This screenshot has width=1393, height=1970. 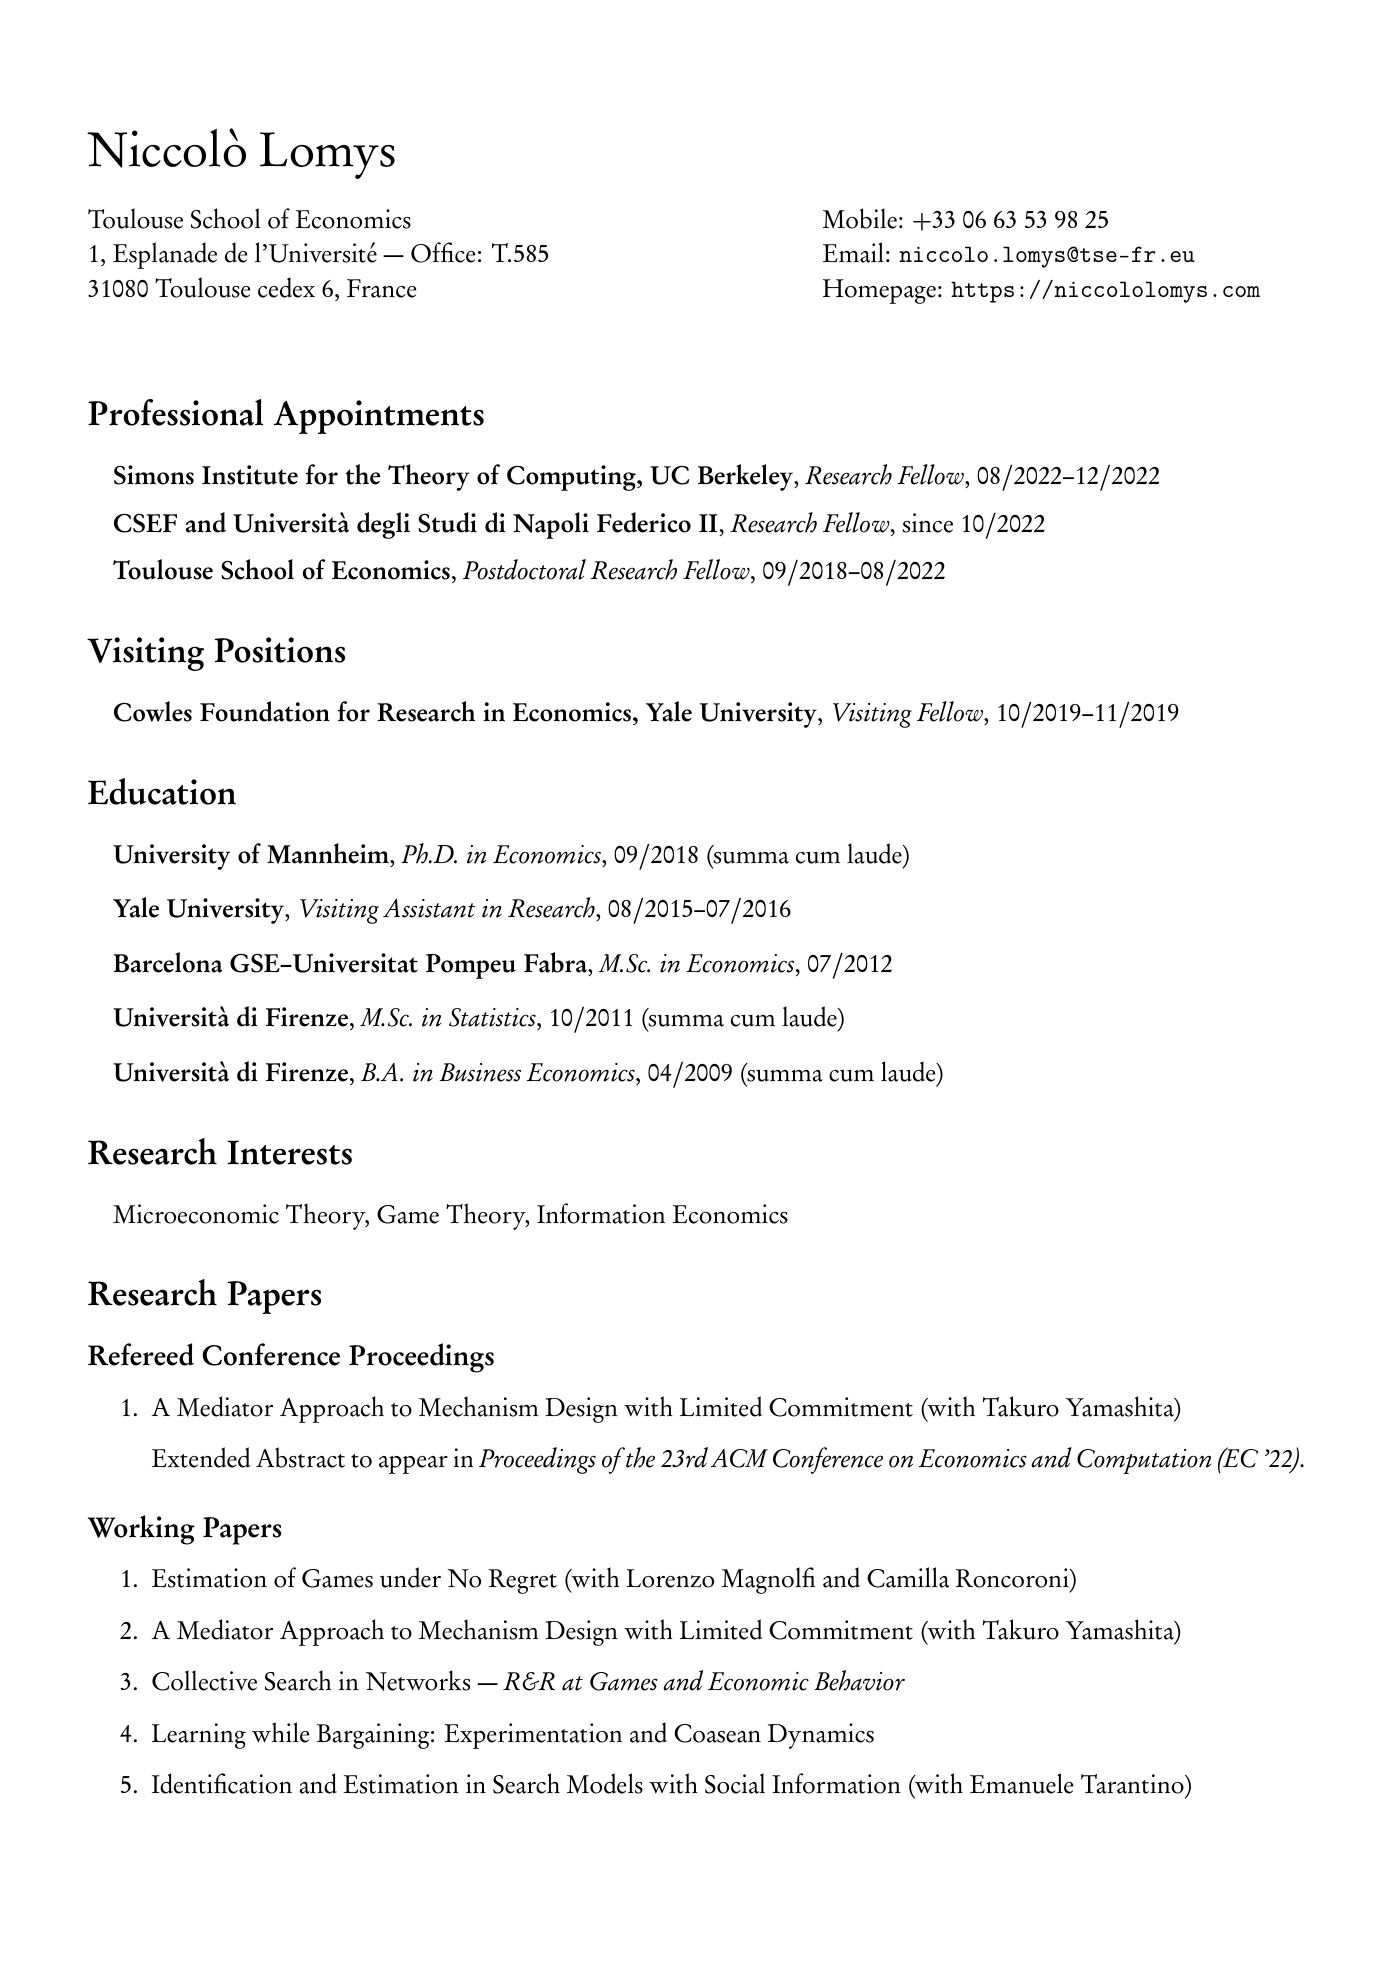 I want to click on Office, so click(x=443, y=252).
